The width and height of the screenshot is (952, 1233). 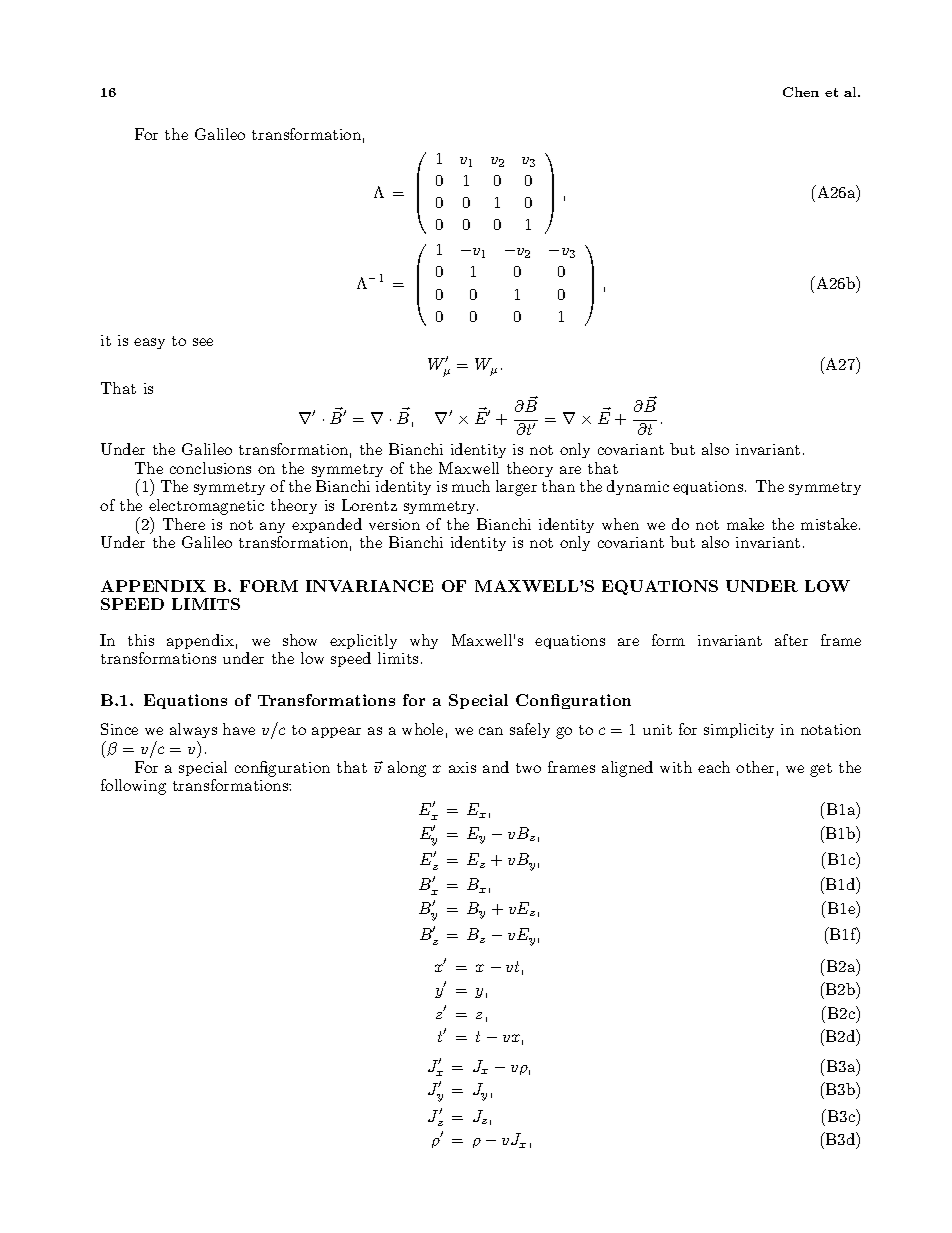 I want to click on electromagnetic, so click(x=206, y=508).
